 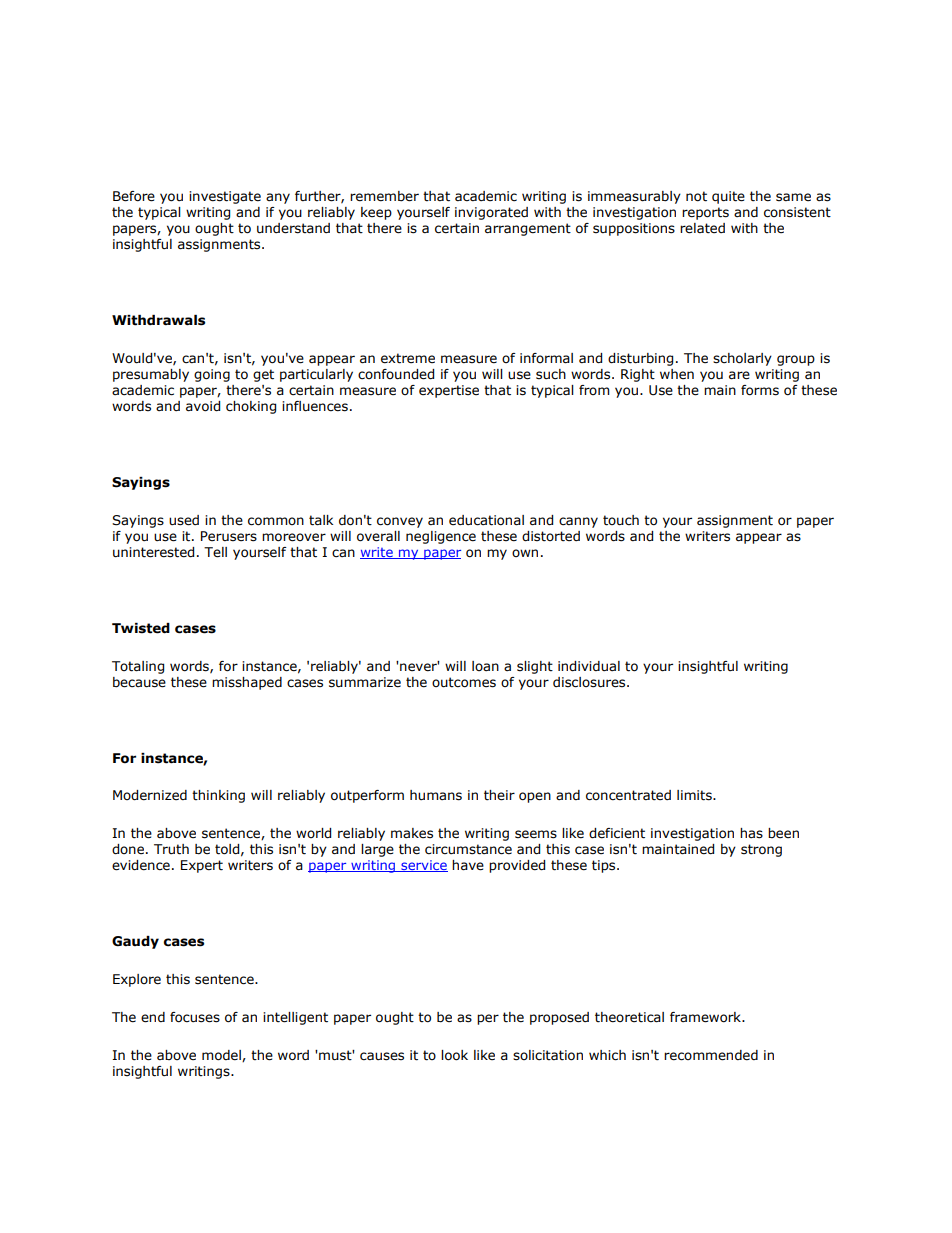 I want to click on humans, so click(x=436, y=795).
